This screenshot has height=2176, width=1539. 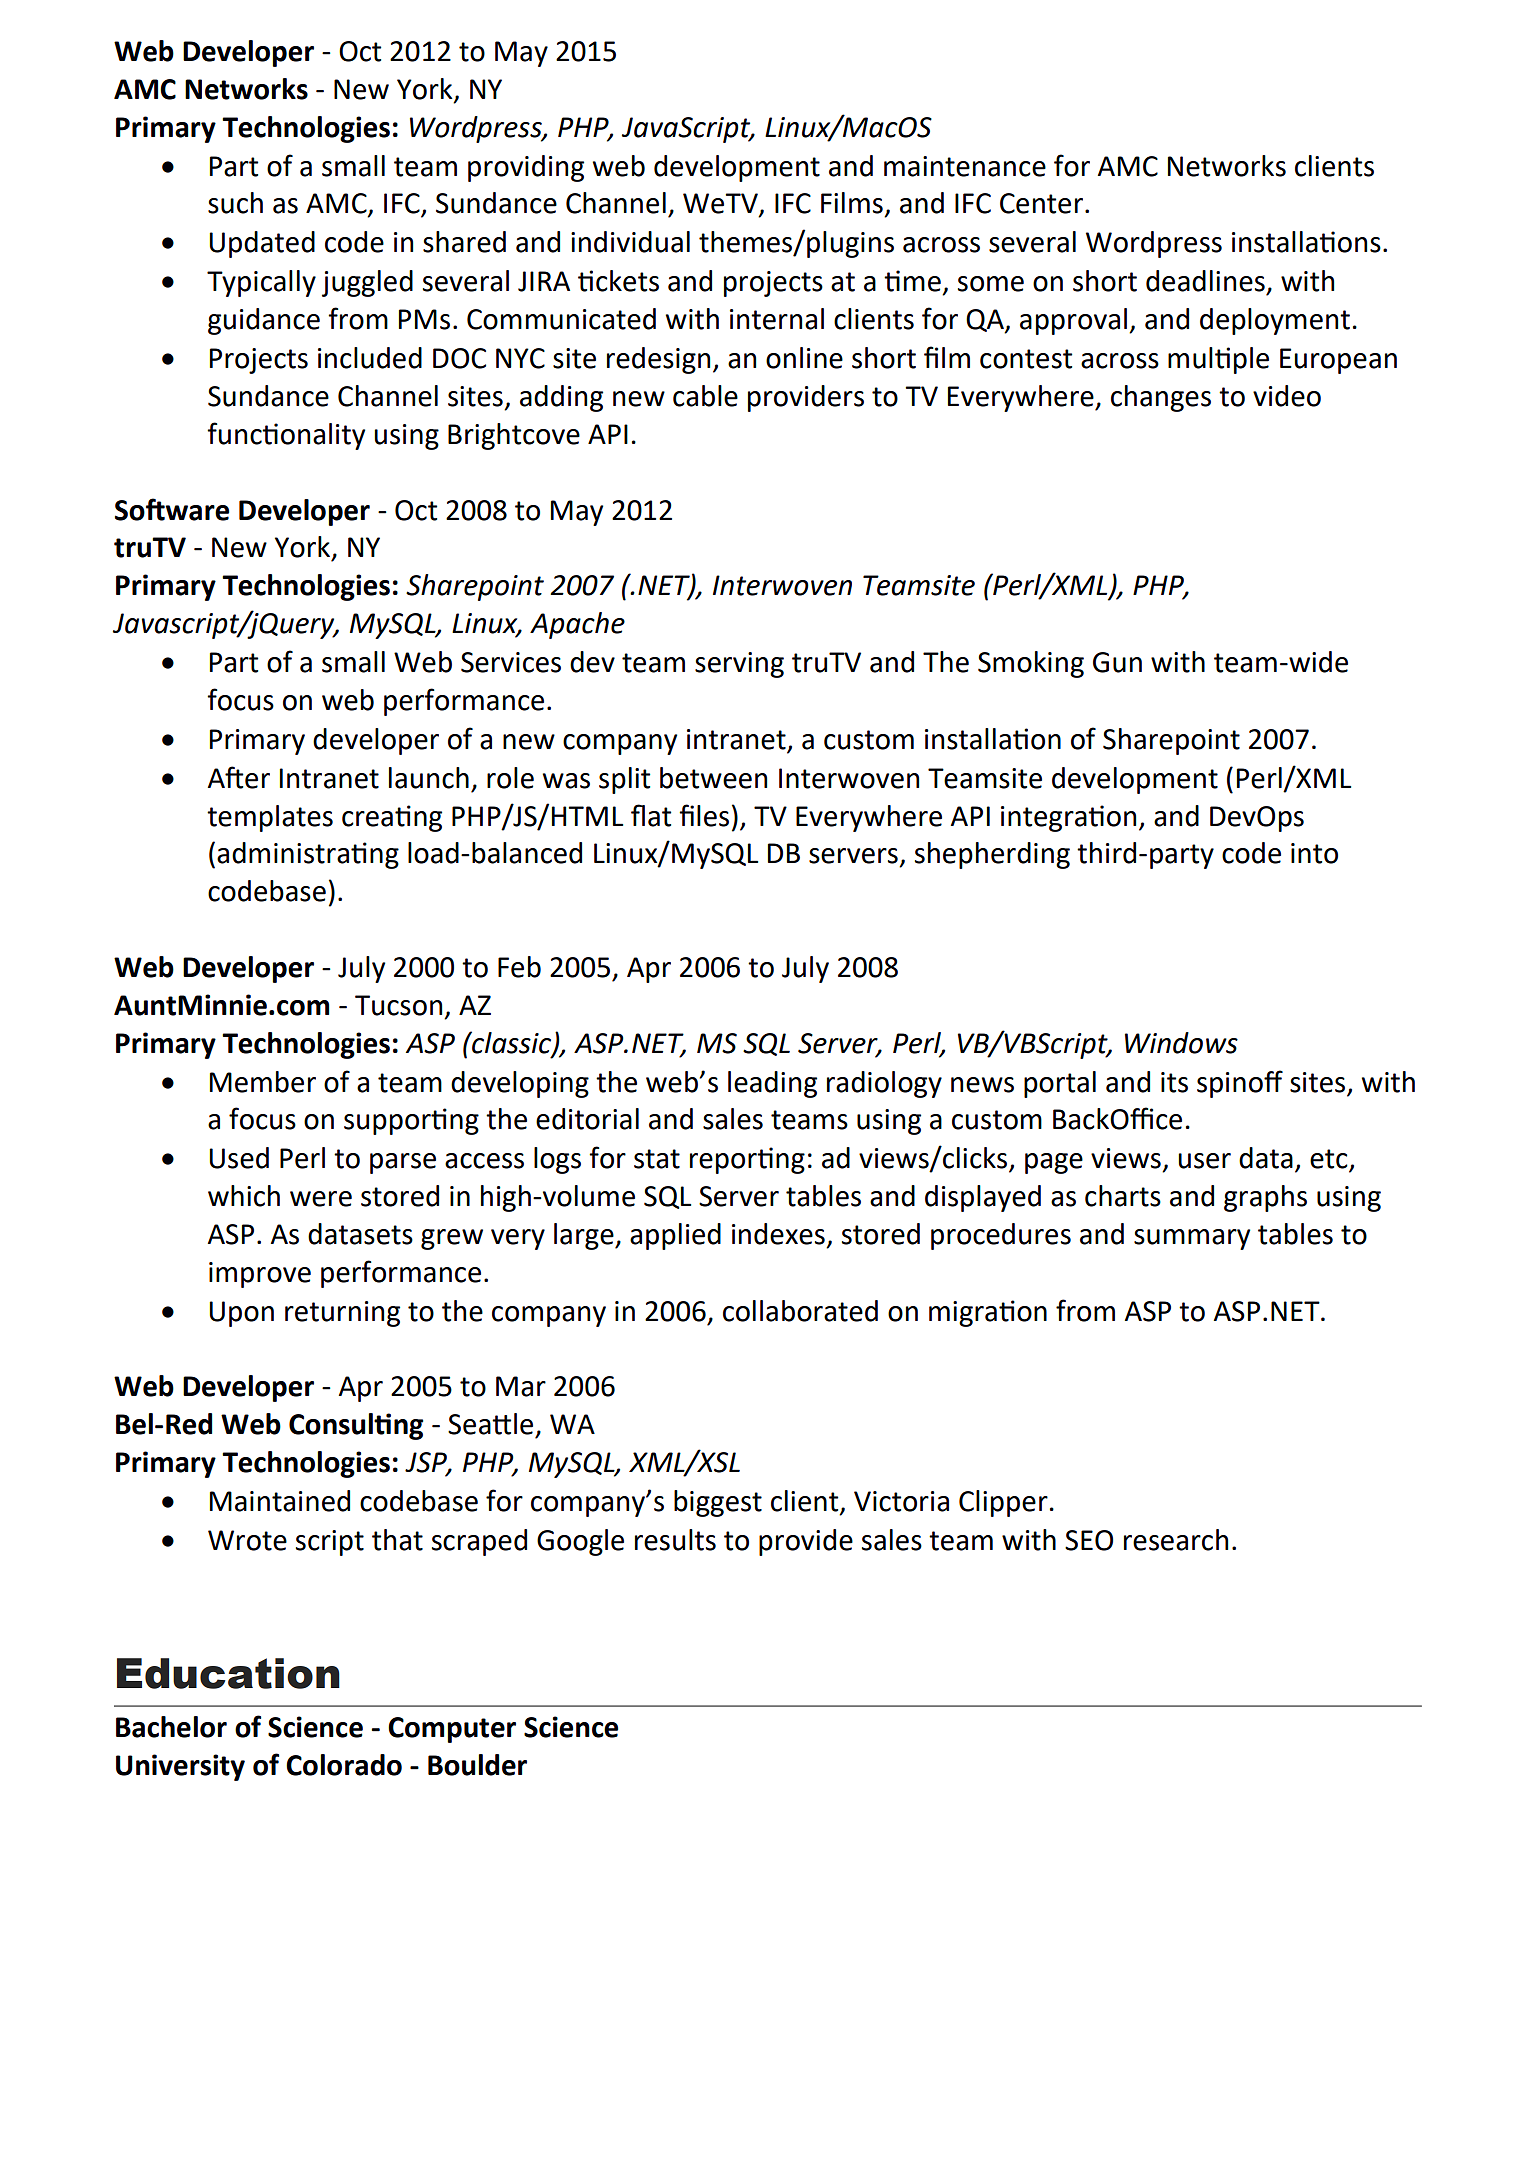 I want to click on indexes, so click(x=778, y=1234).
